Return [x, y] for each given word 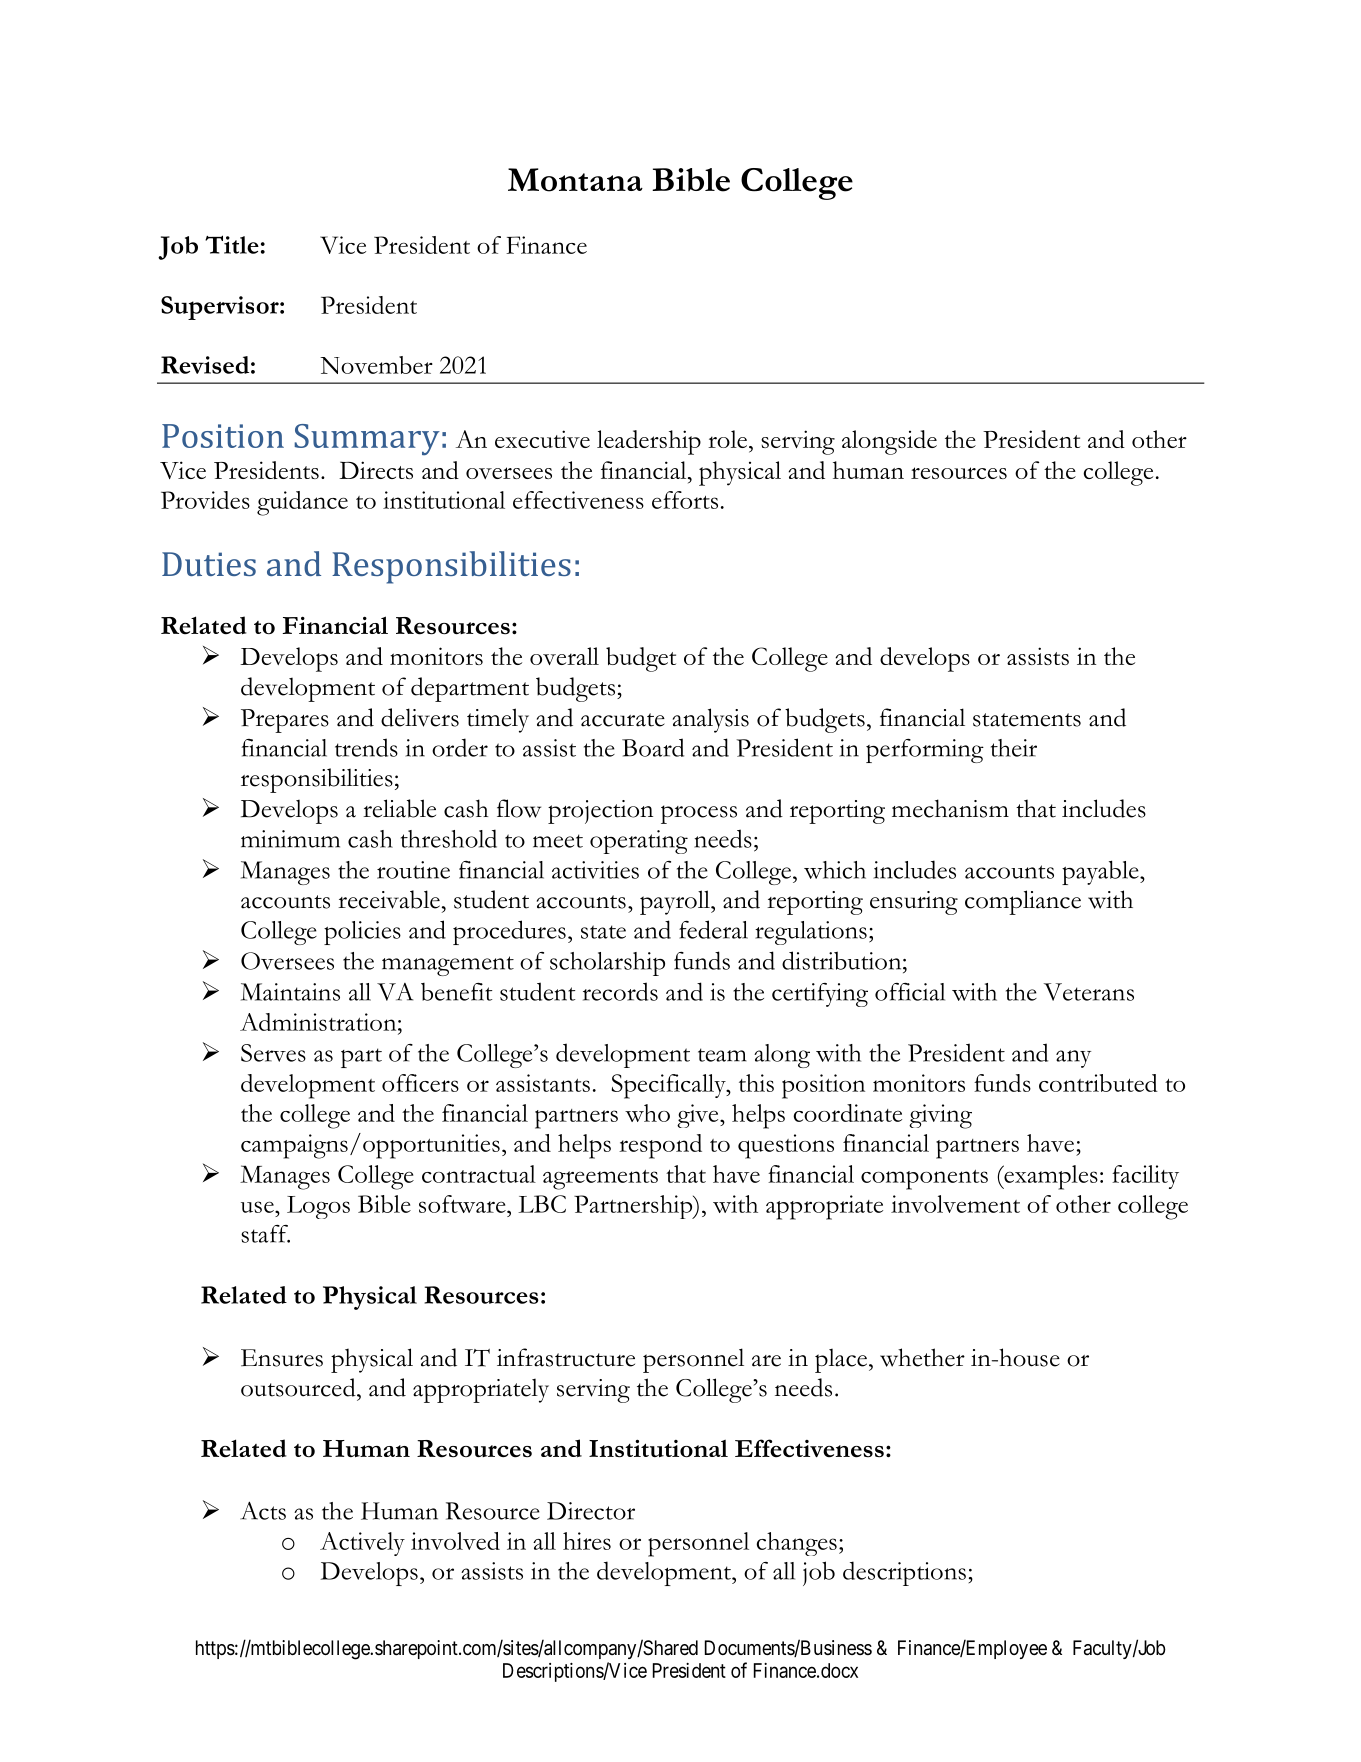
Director [591, 1511]
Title [232, 244]
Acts [263, 1510]
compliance [1023, 902]
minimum [290, 839]
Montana [575, 180]
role [729, 439]
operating [639, 842]
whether [922, 1357]
